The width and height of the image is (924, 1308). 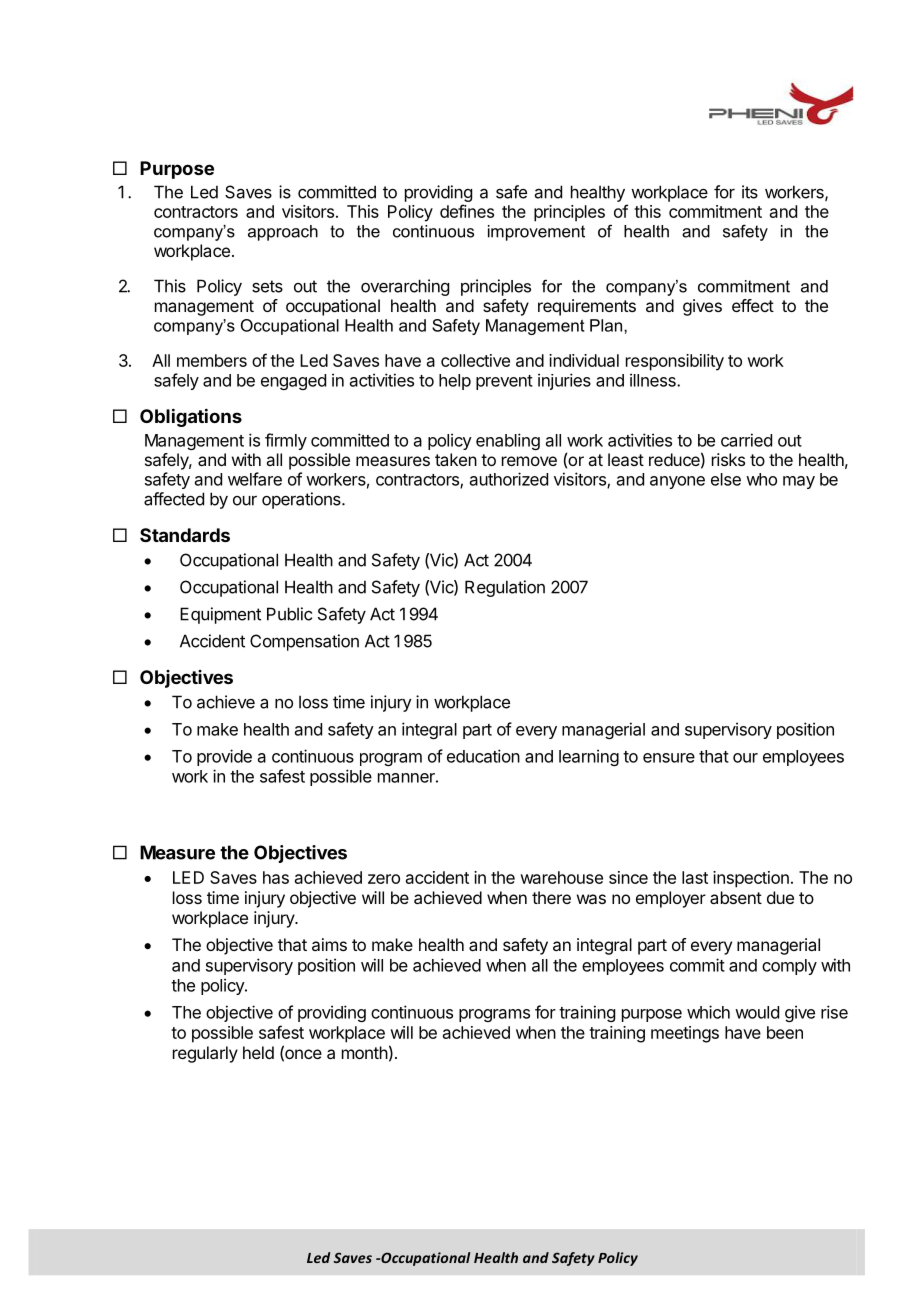 I want to click on Regulation, so click(x=505, y=588).
